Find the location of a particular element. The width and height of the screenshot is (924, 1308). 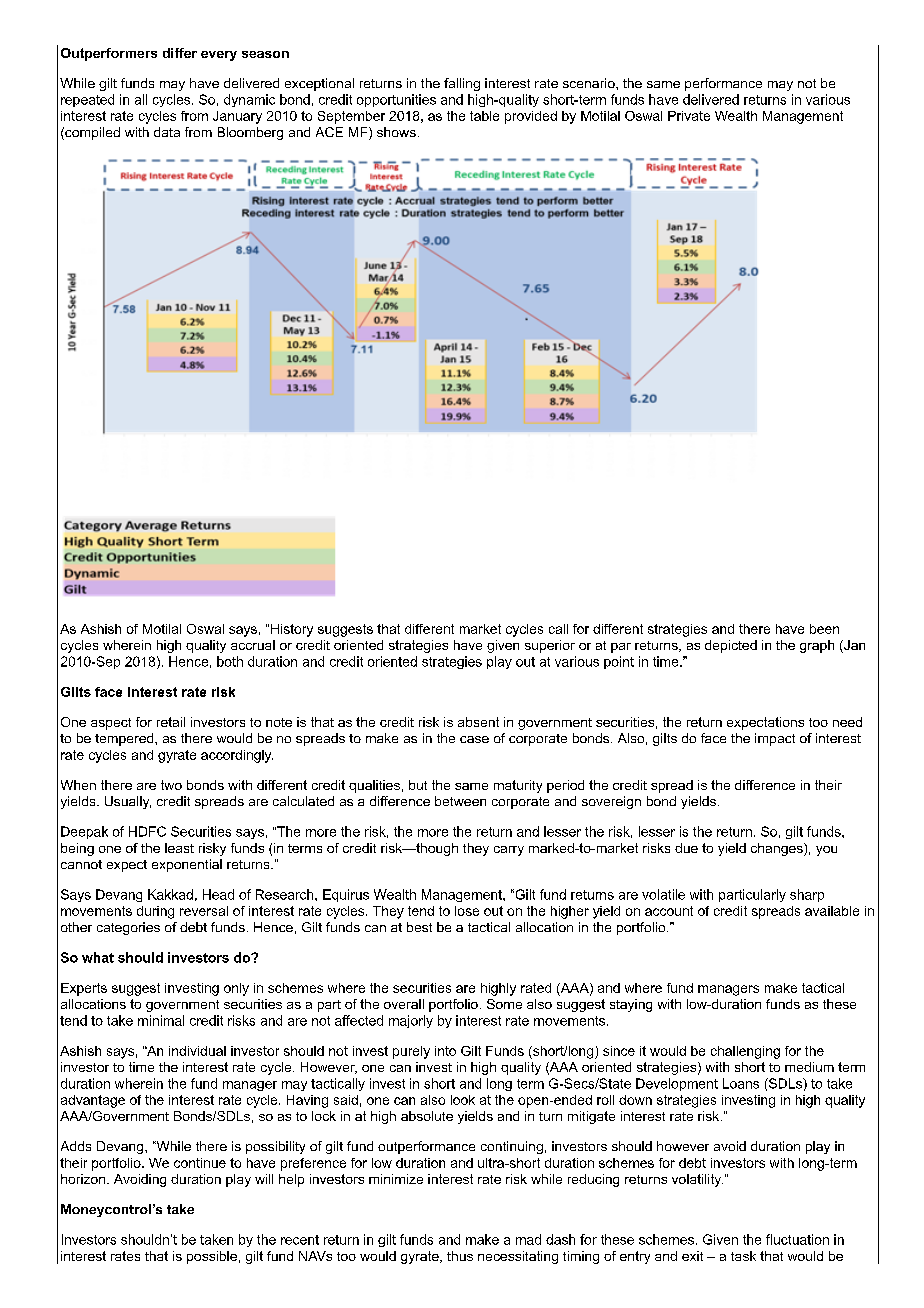

data is located at coordinates (167, 132).
